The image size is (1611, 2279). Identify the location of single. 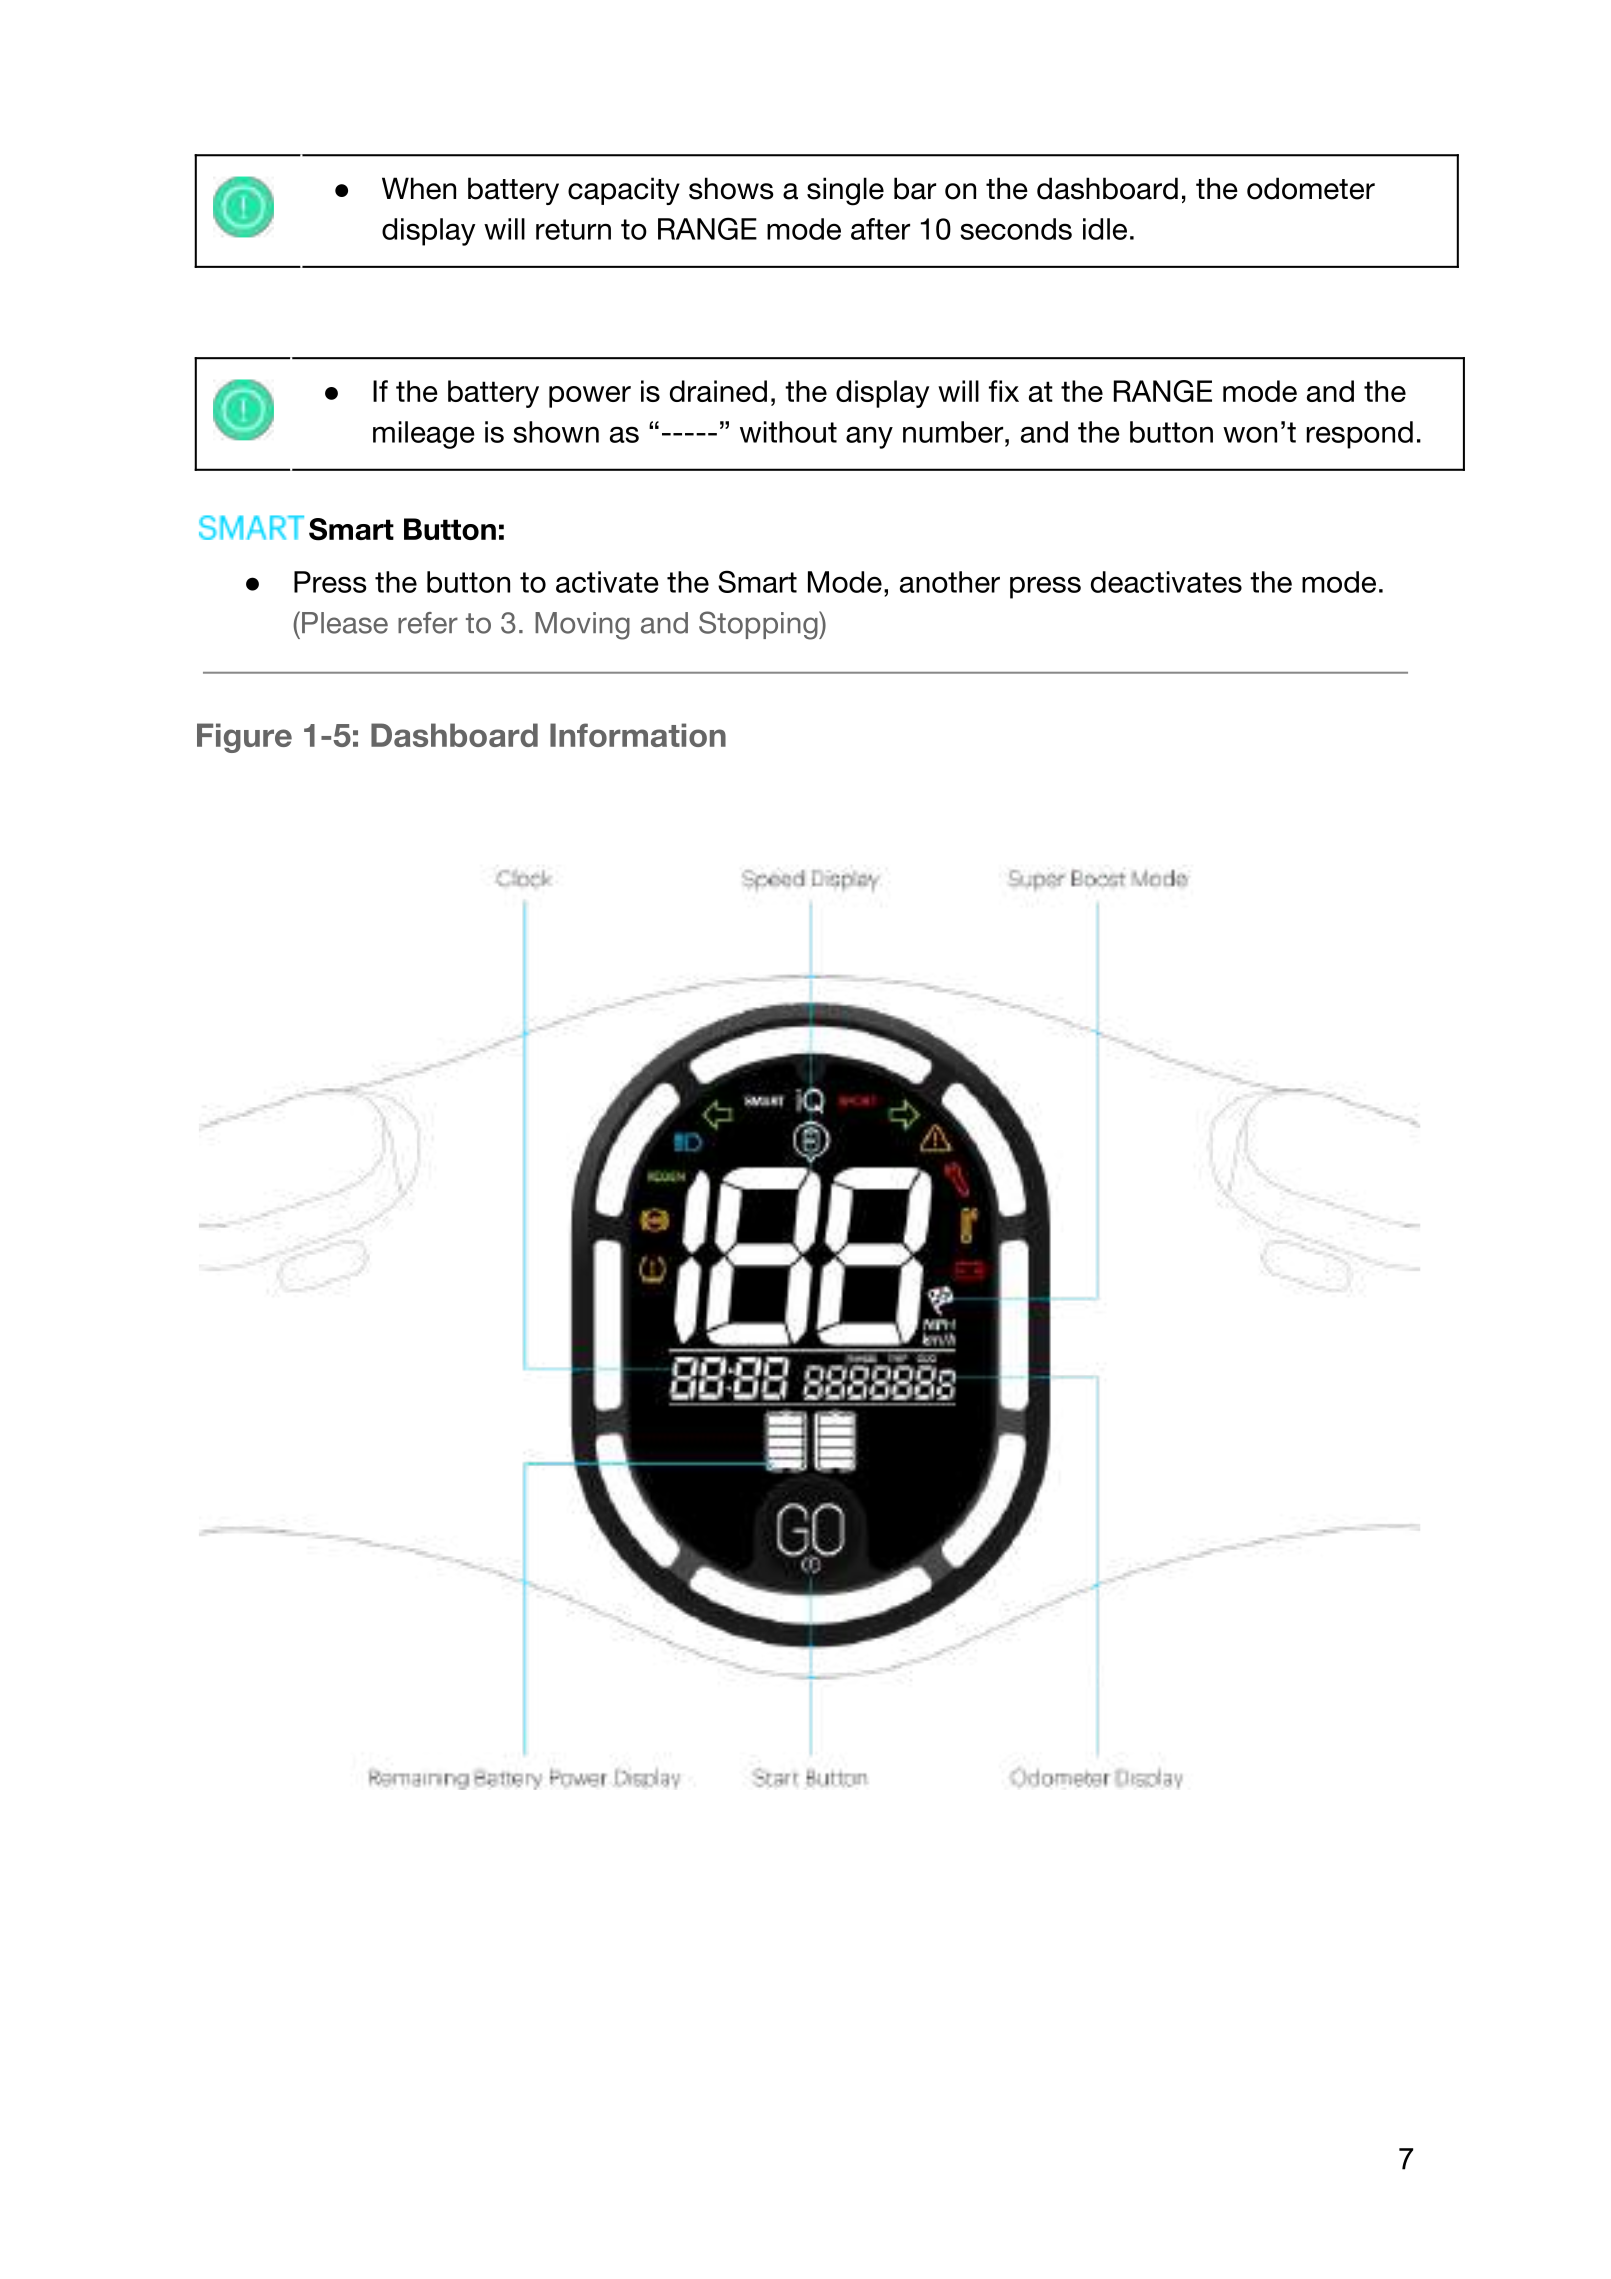
(845, 191).
